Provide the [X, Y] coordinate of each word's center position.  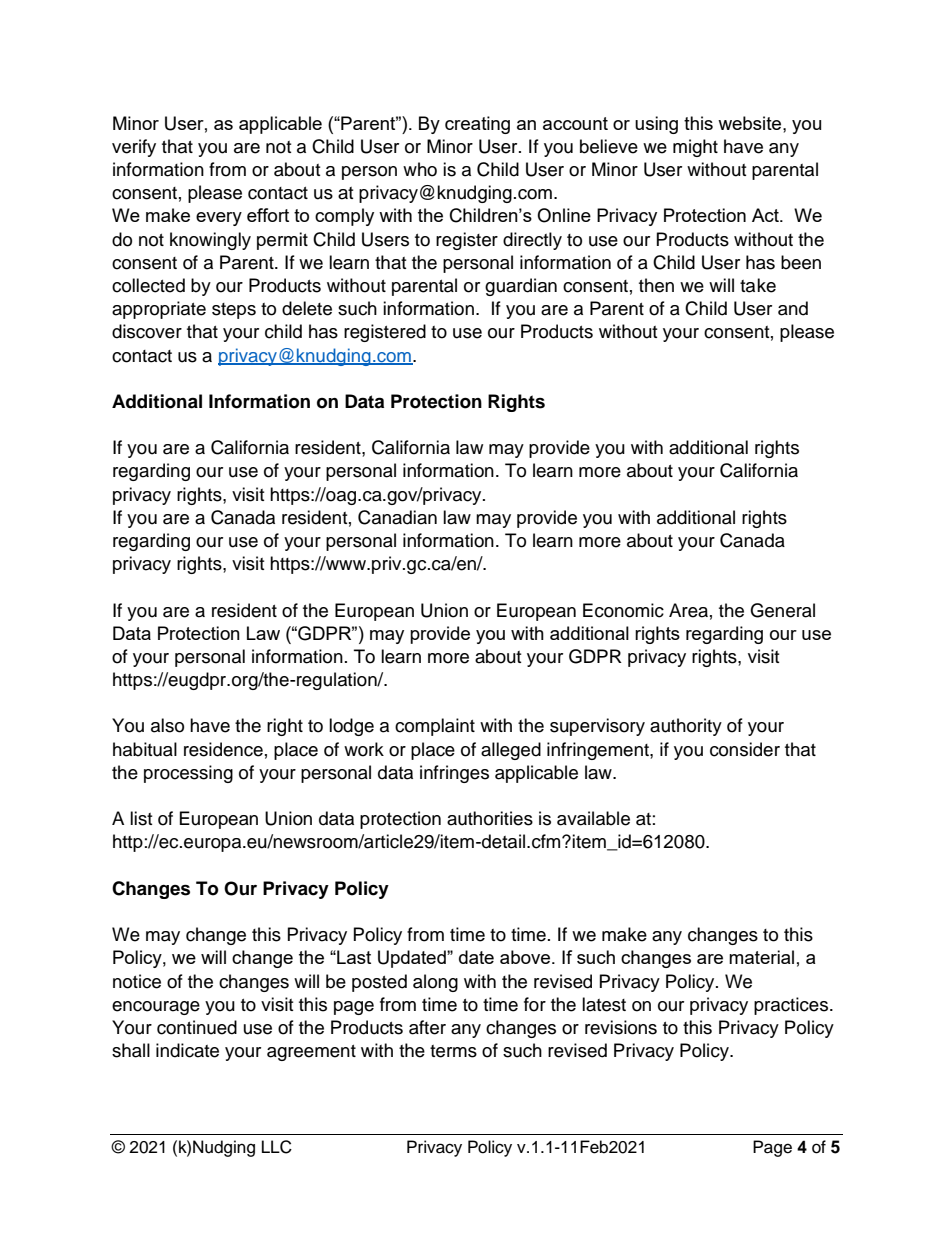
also [167, 725]
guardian [521, 287]
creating [477, 125]
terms [453, 1051]
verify [134, 148]
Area [688, 610]
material [761, 957]
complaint [435, 727]
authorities [490, 818]
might [695, 148]
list [141, 818]
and [793, 308]
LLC [277, 1147]
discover [147, 331]
